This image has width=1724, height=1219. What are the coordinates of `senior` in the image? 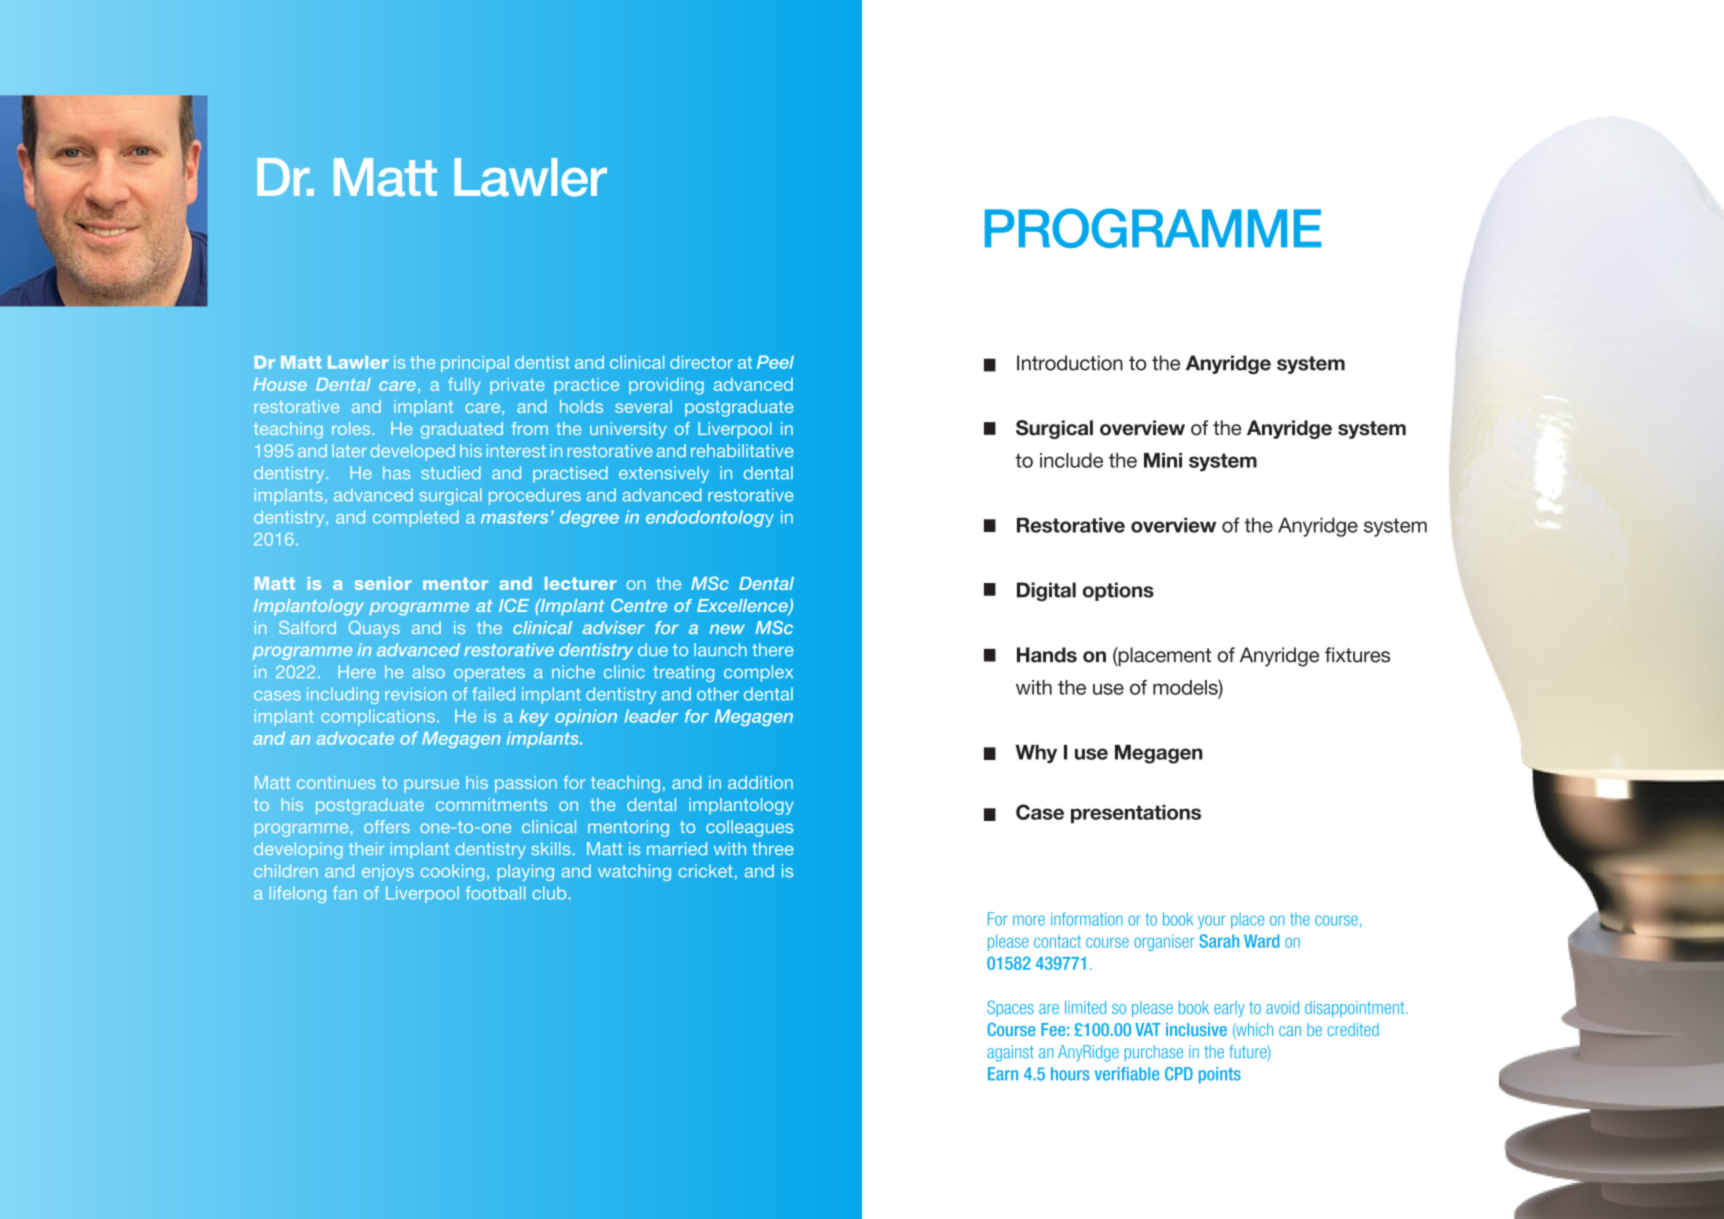 It's located at (382, 583).
